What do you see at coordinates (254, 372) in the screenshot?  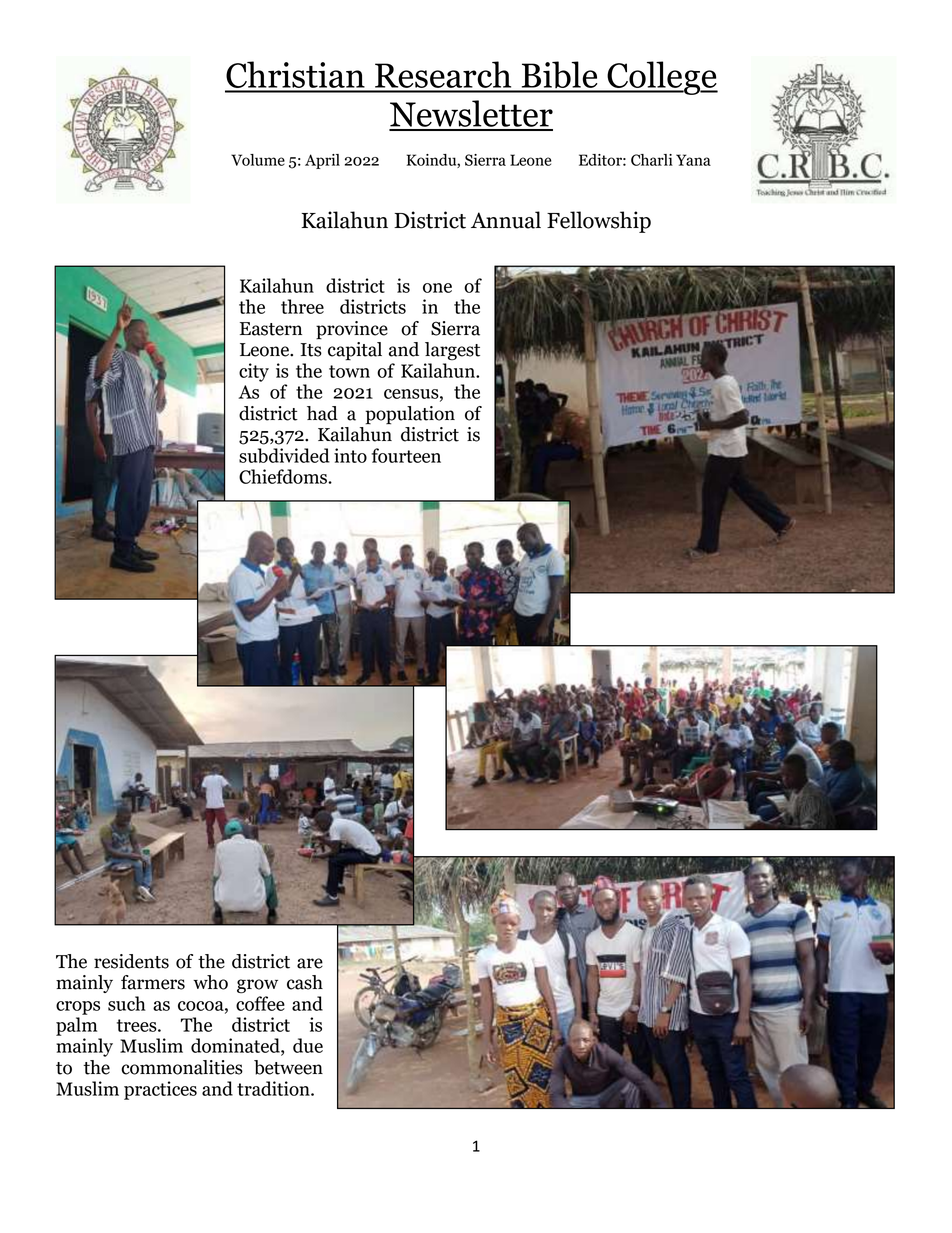 I see `city` at bounding box center [254, 372].
